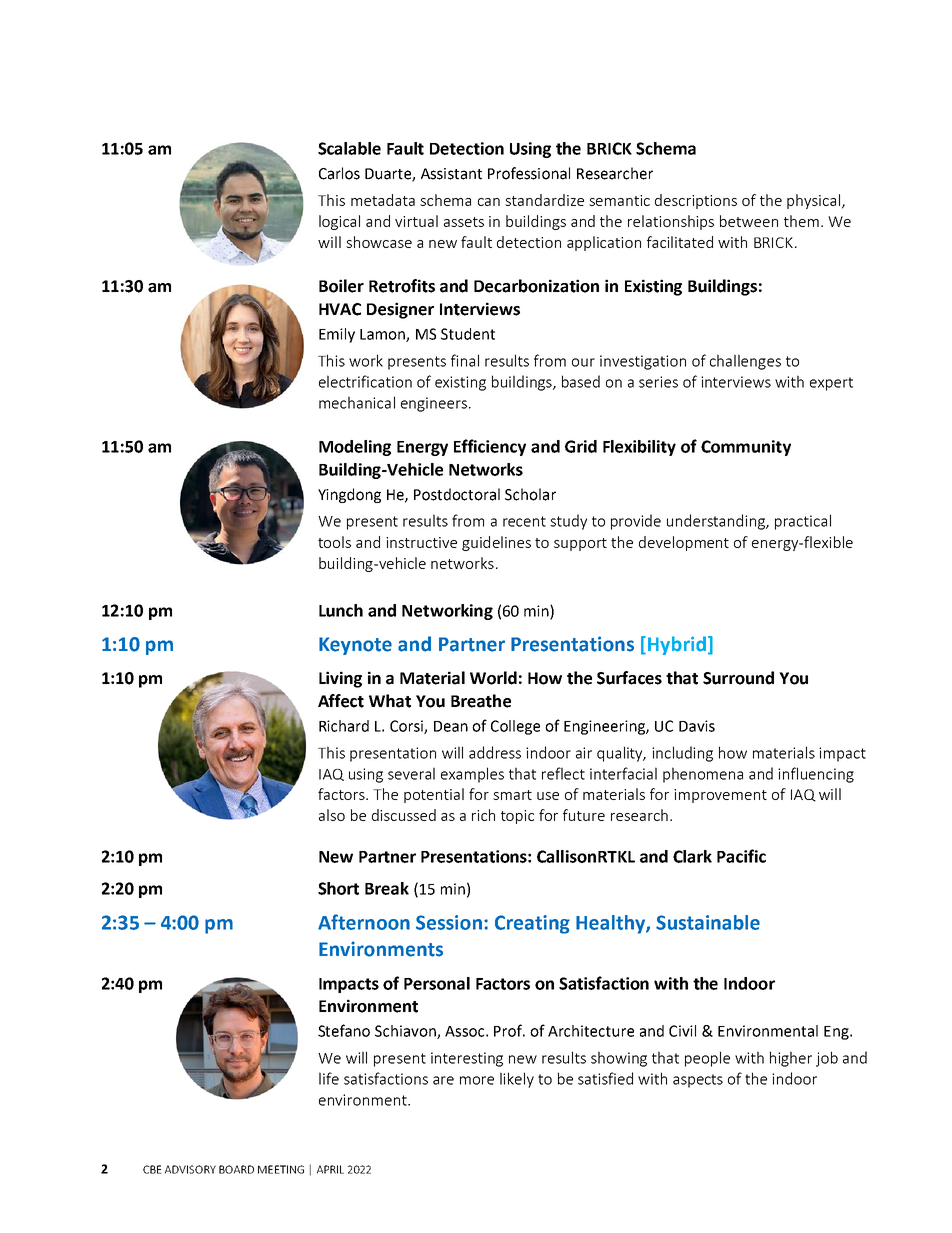 The height and width of the page is (1233, 952). I want to click on can, so click(489, 202).
